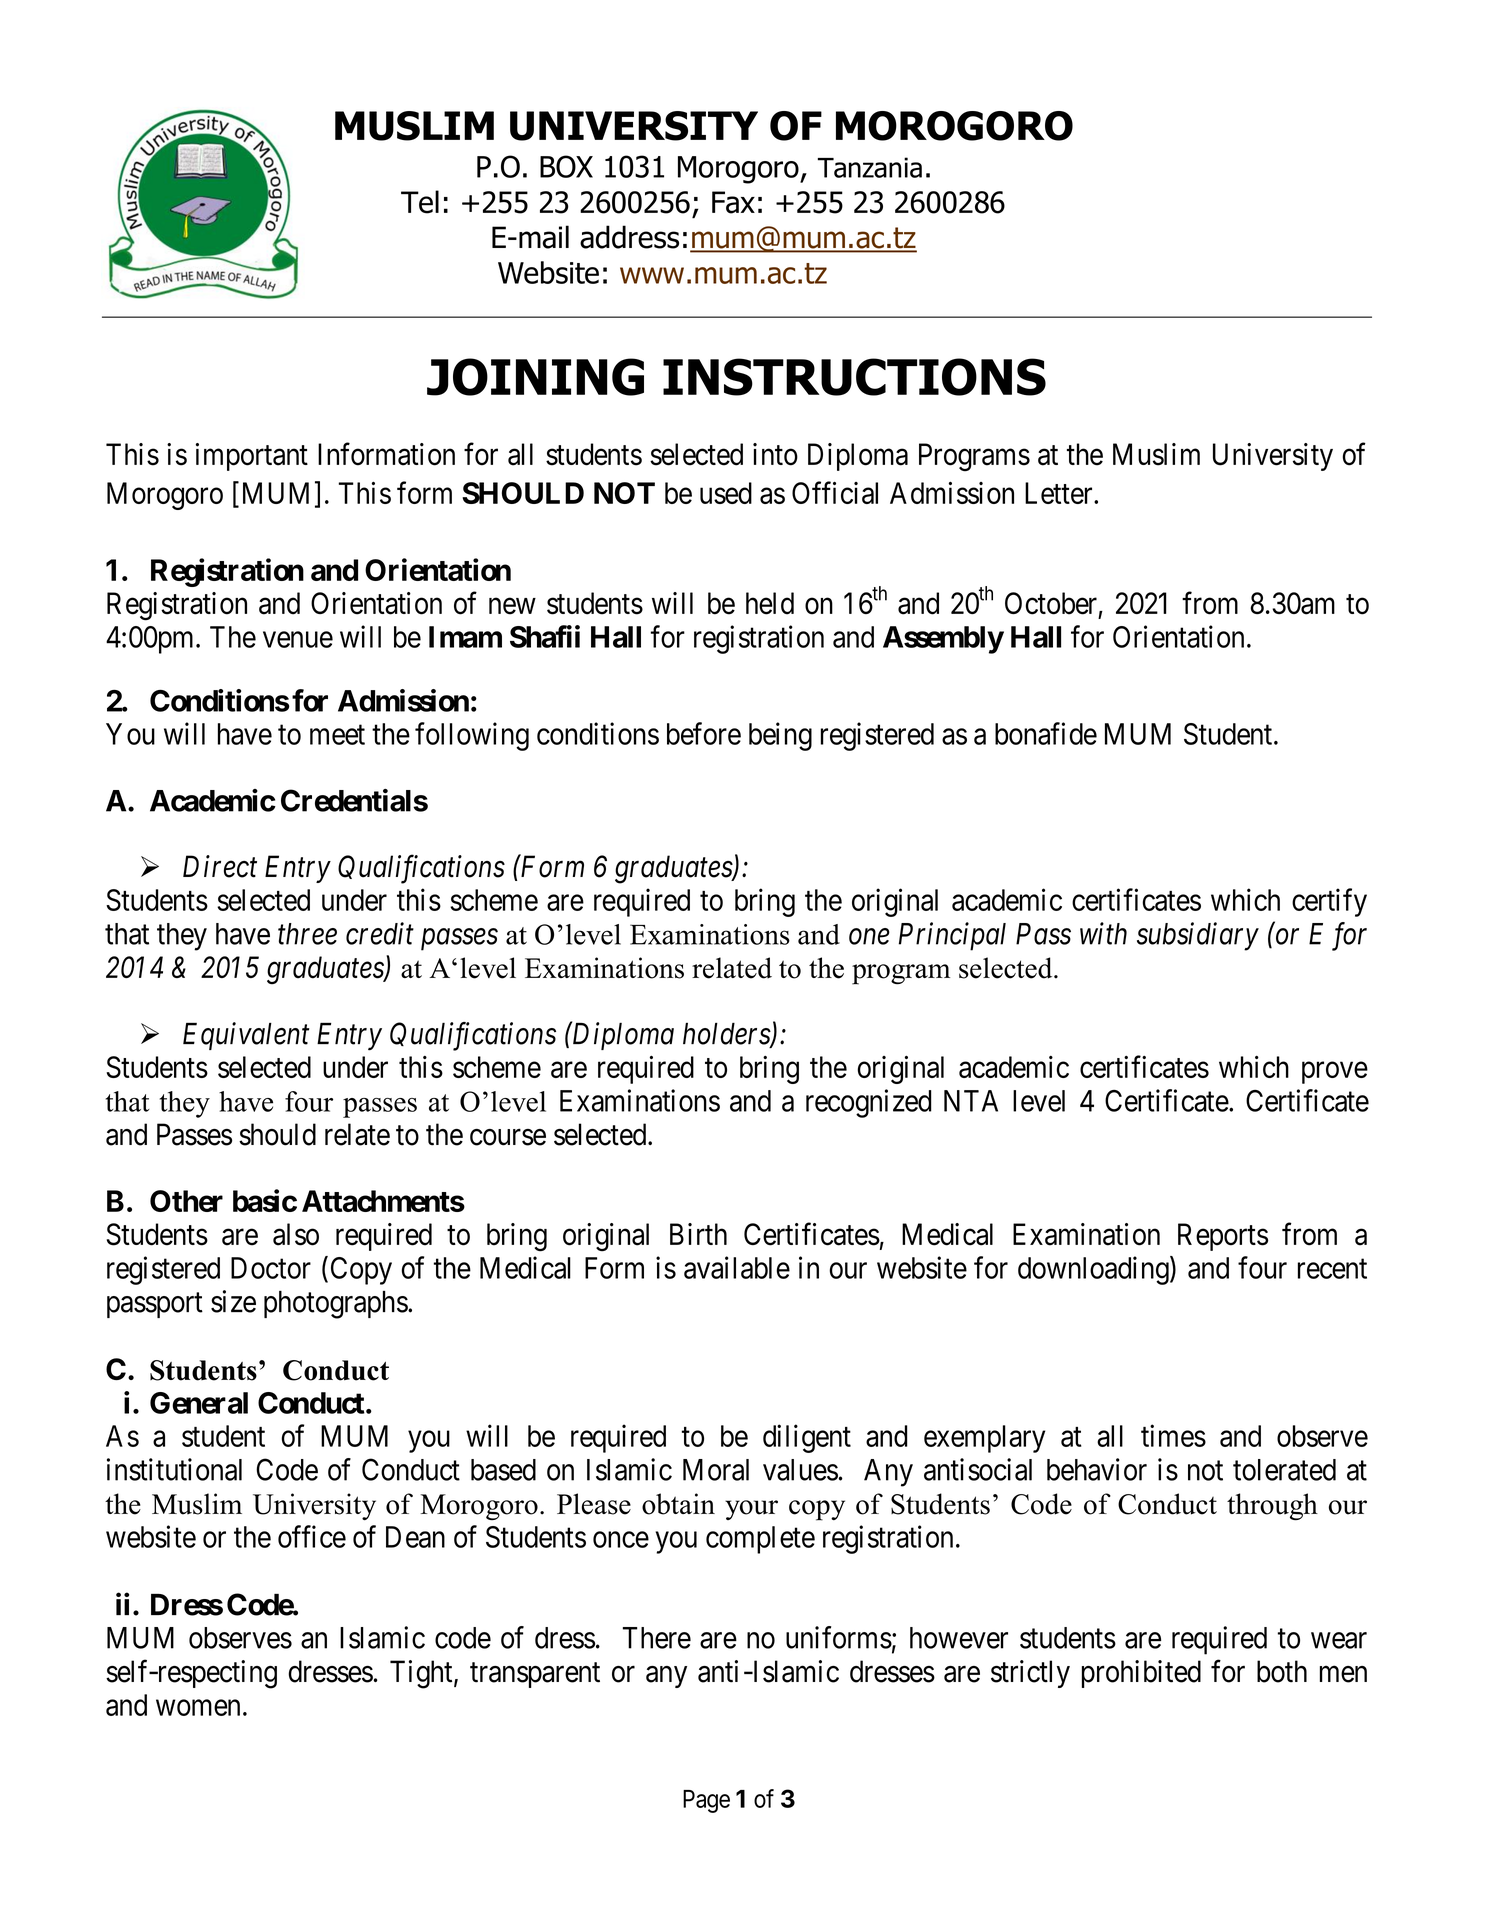 The image size is (1491, 1929). I want to click on Fax, so click(733, 202).
